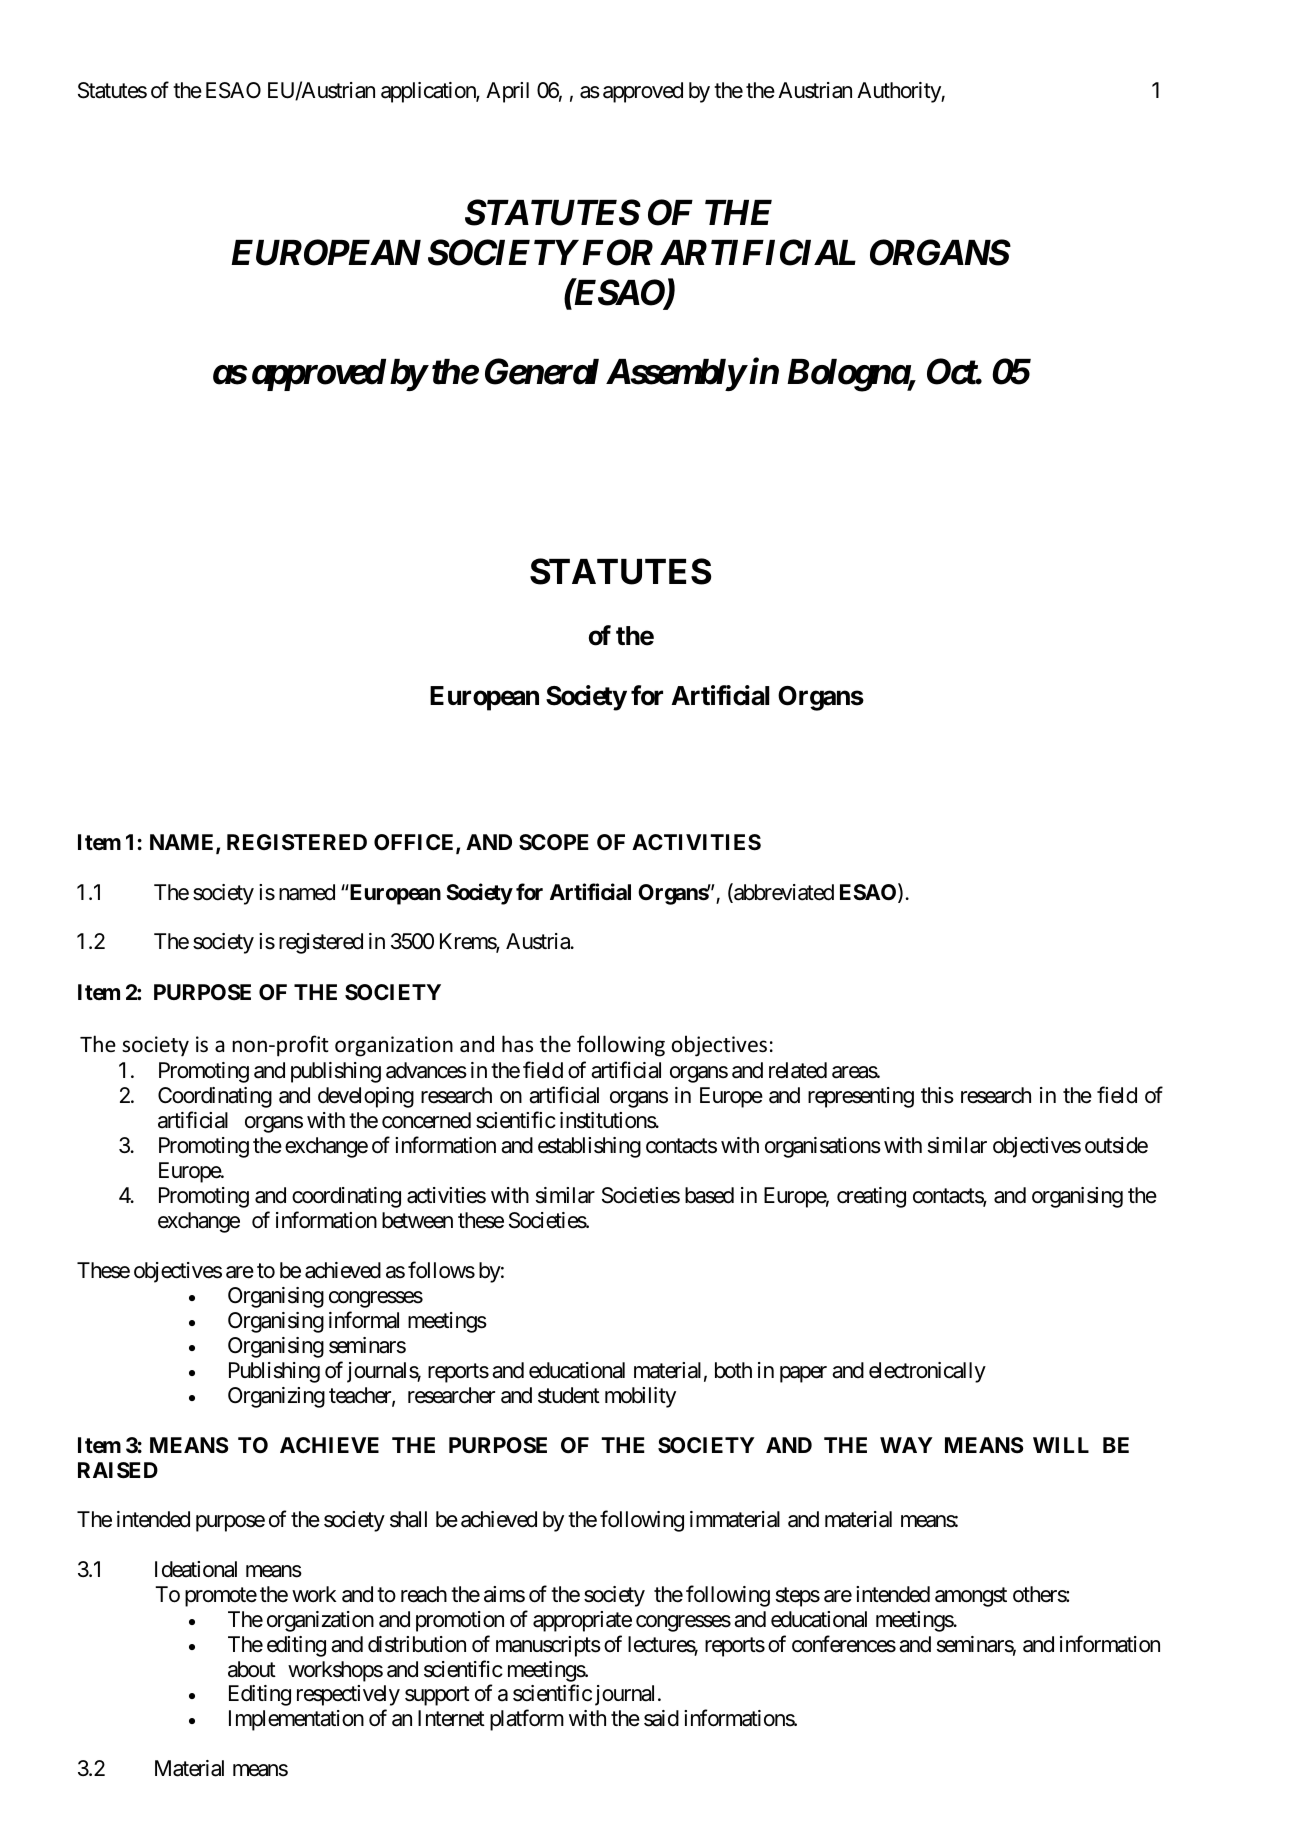 The image size is (1291, 1825). Describe the element at coordinates (527, 1720) in the image. I see `platform` at that location.
